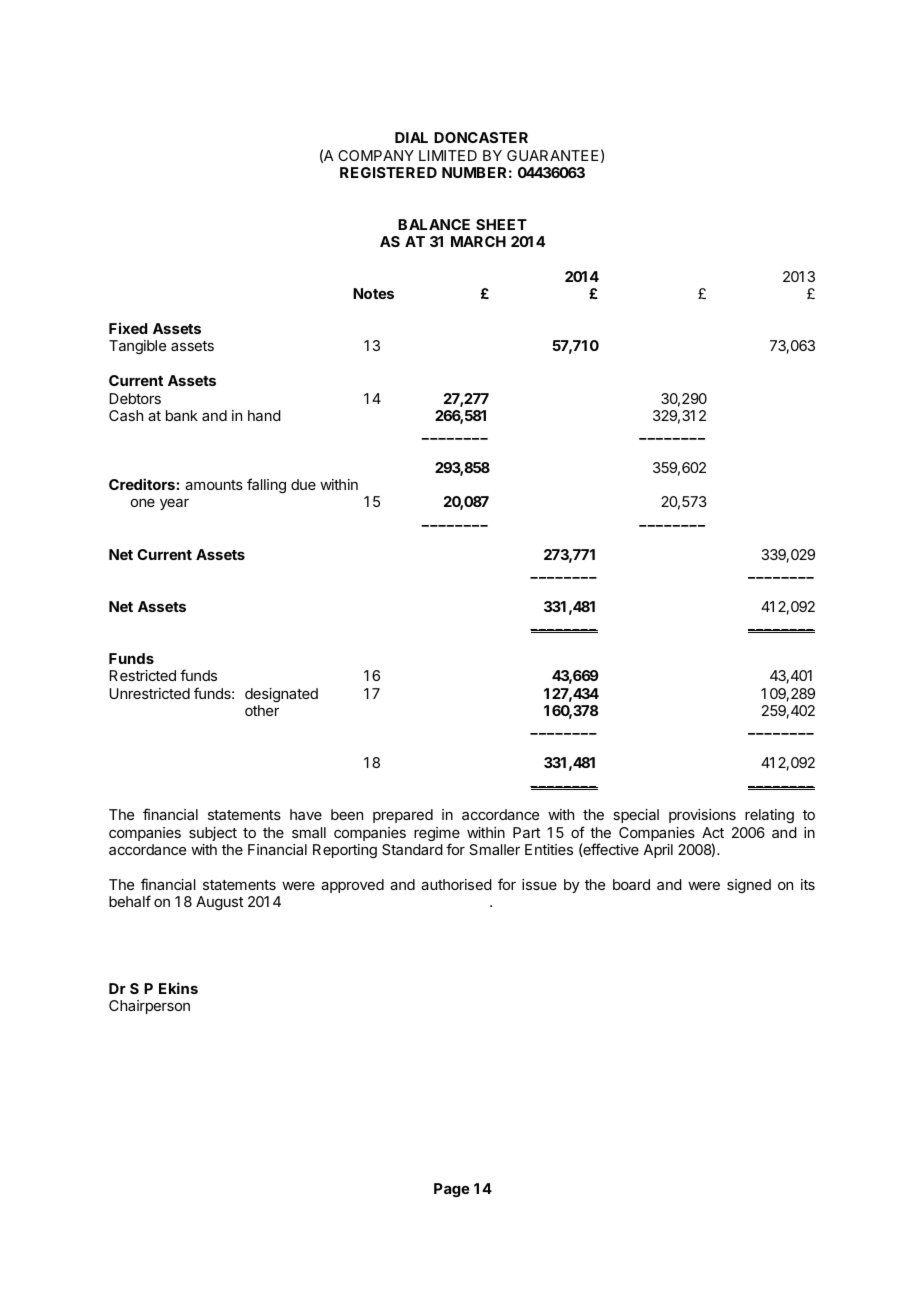 The height and width of the screenshot is (1307, 924). I want to click on LIMITED, so click(448, 155).
